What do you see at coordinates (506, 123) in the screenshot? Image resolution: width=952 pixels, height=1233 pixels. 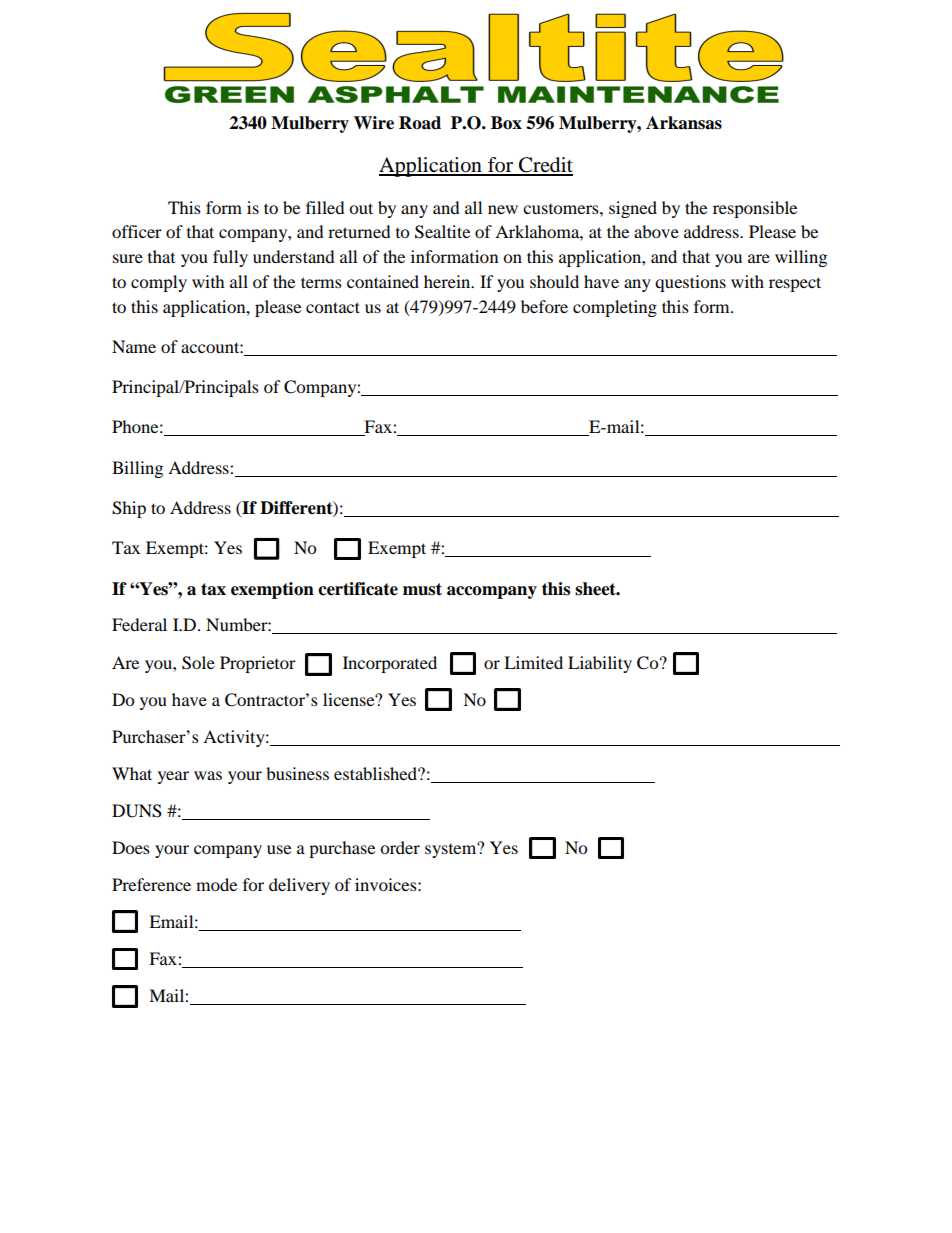 I see `Box` at bounding box center [506, 123].
